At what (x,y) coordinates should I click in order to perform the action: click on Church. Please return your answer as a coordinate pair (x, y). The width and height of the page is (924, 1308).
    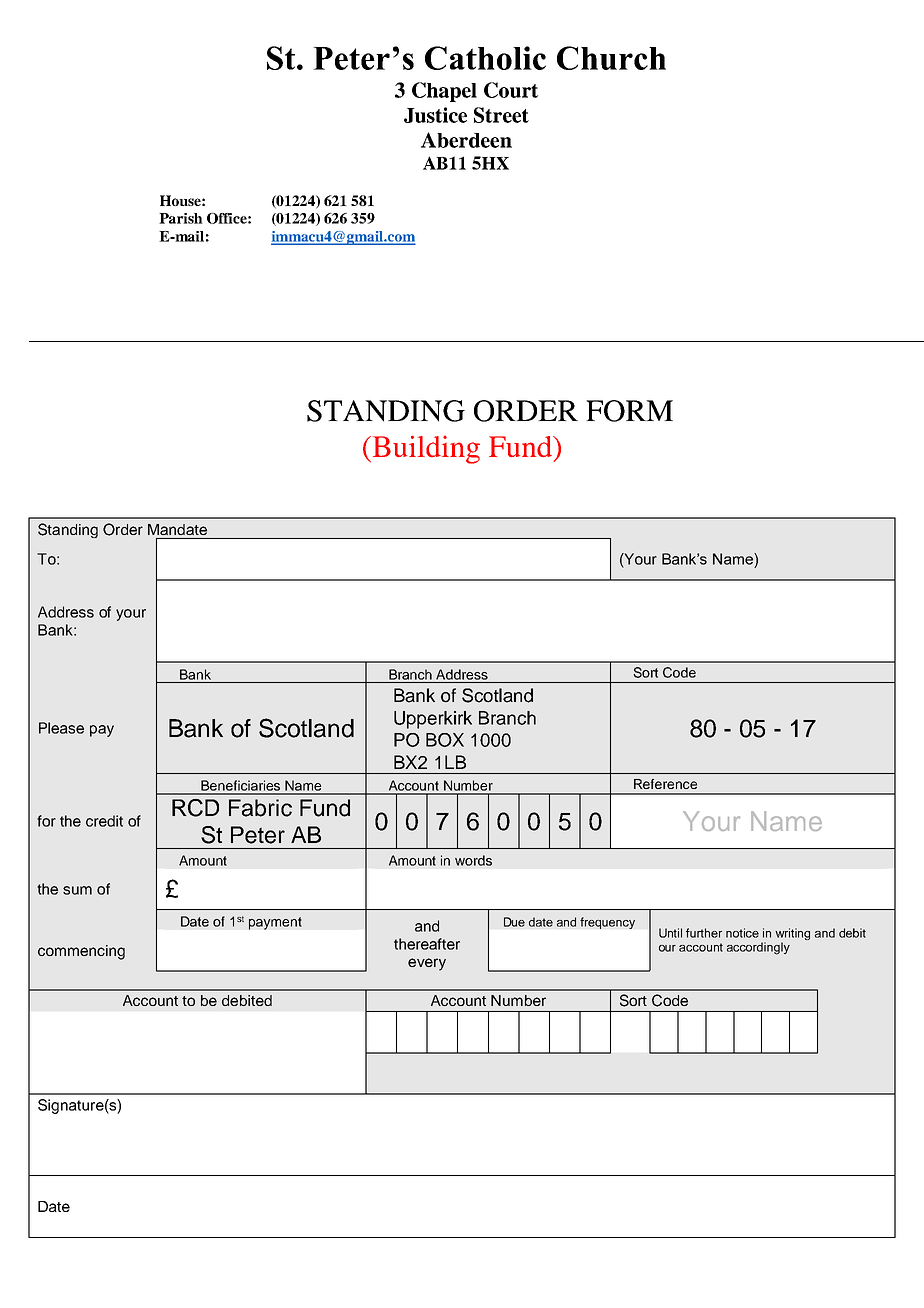
    Looking at the image, I should click on (611, 58).
